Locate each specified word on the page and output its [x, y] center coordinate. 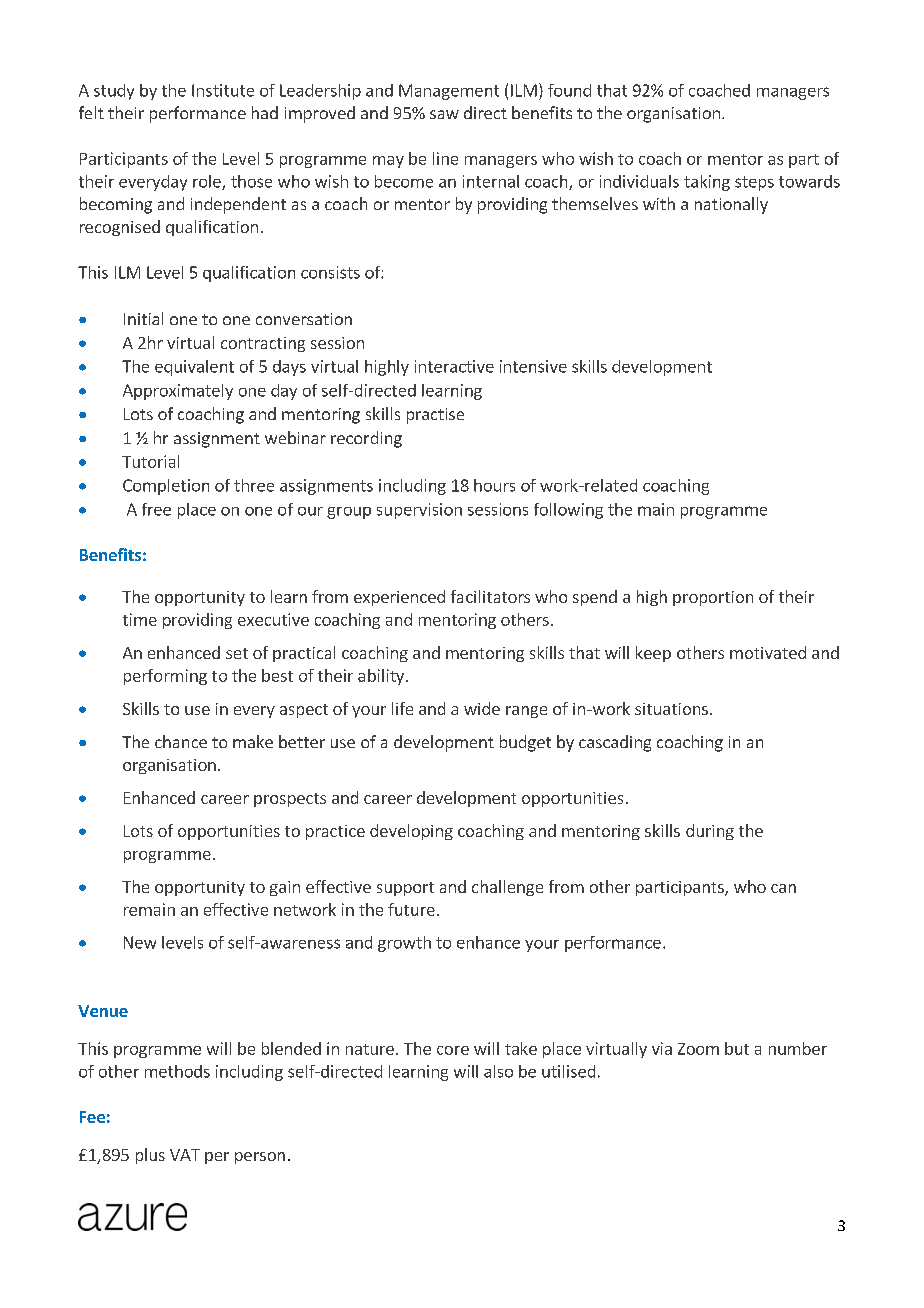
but [737, 1048]
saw [444, 114]
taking [707, 183]
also [498, 1071]
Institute [223, 90]
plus [150, 1156]
